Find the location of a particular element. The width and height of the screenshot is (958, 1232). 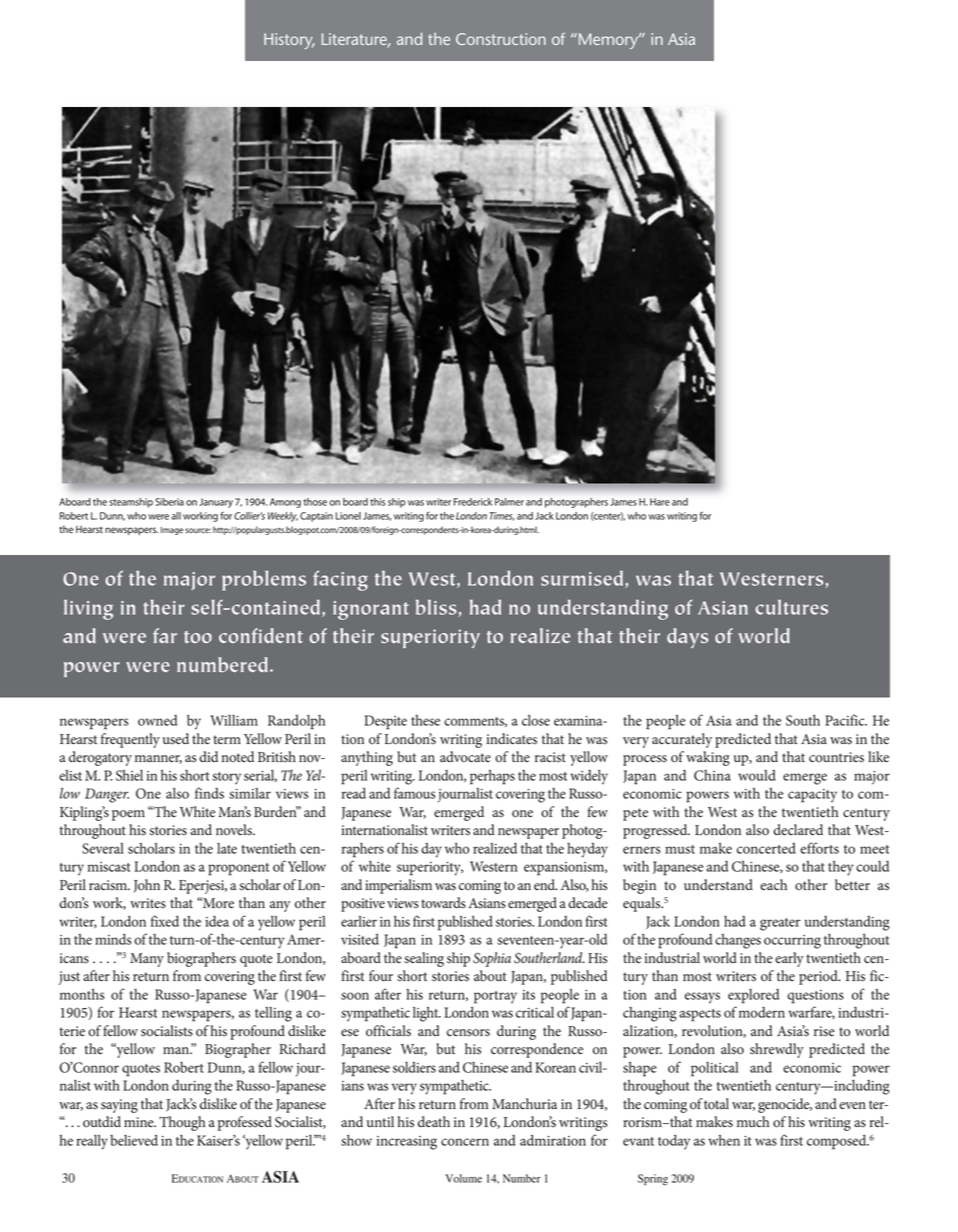

too is located at coordinates (198, 637).
